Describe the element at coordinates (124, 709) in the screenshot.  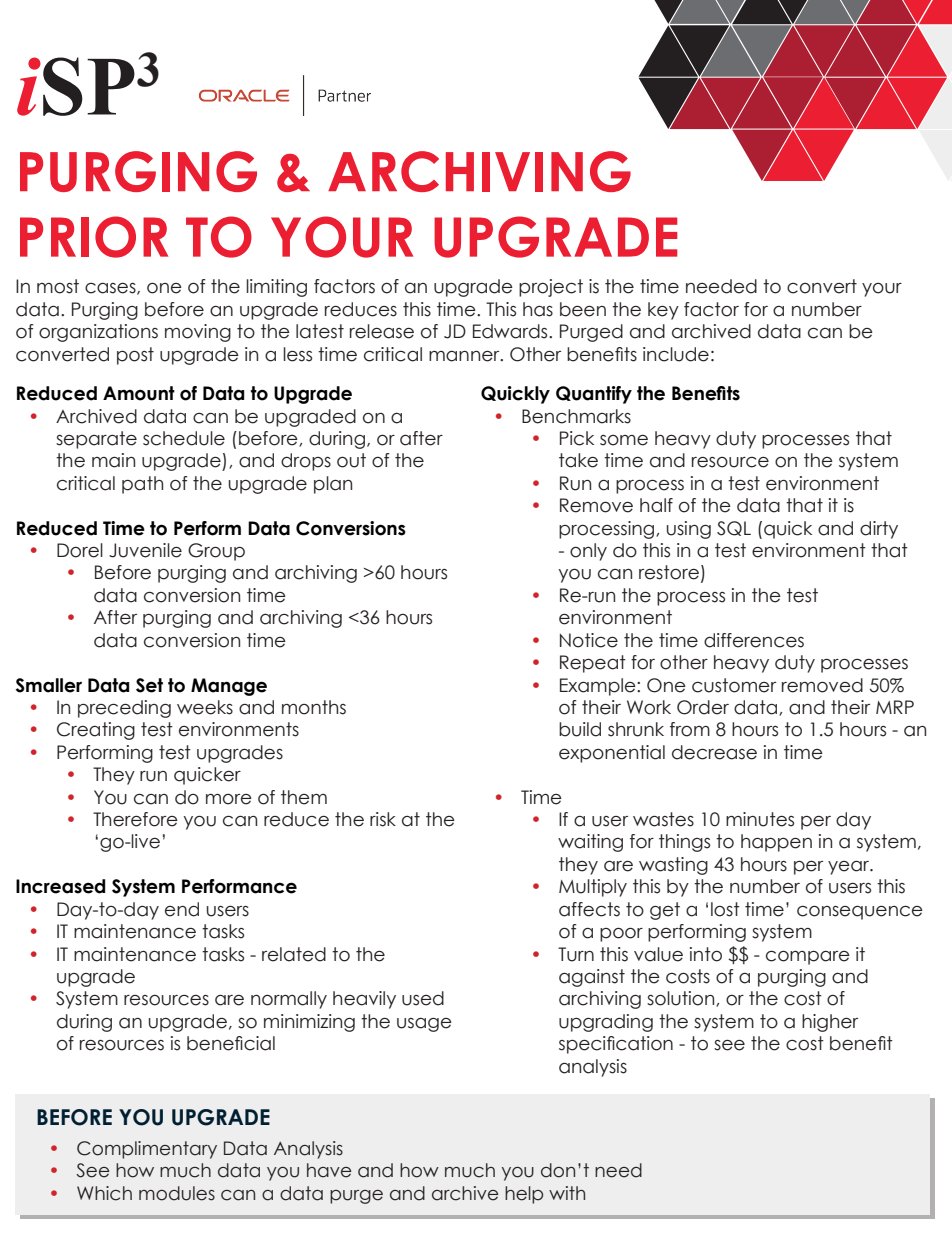
I see `preceding` at that location.
